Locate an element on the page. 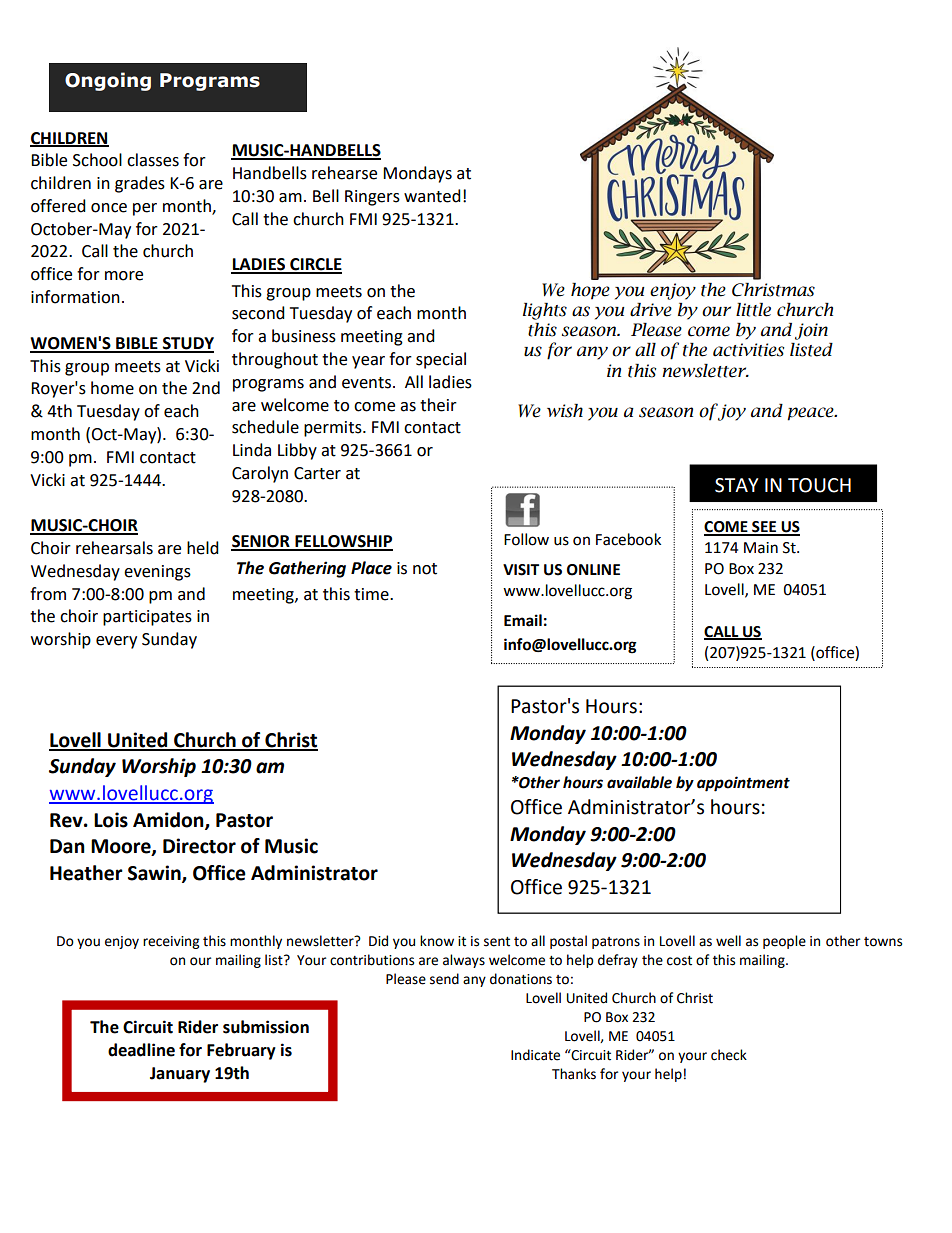  home is located at coordinates (112, 388).
